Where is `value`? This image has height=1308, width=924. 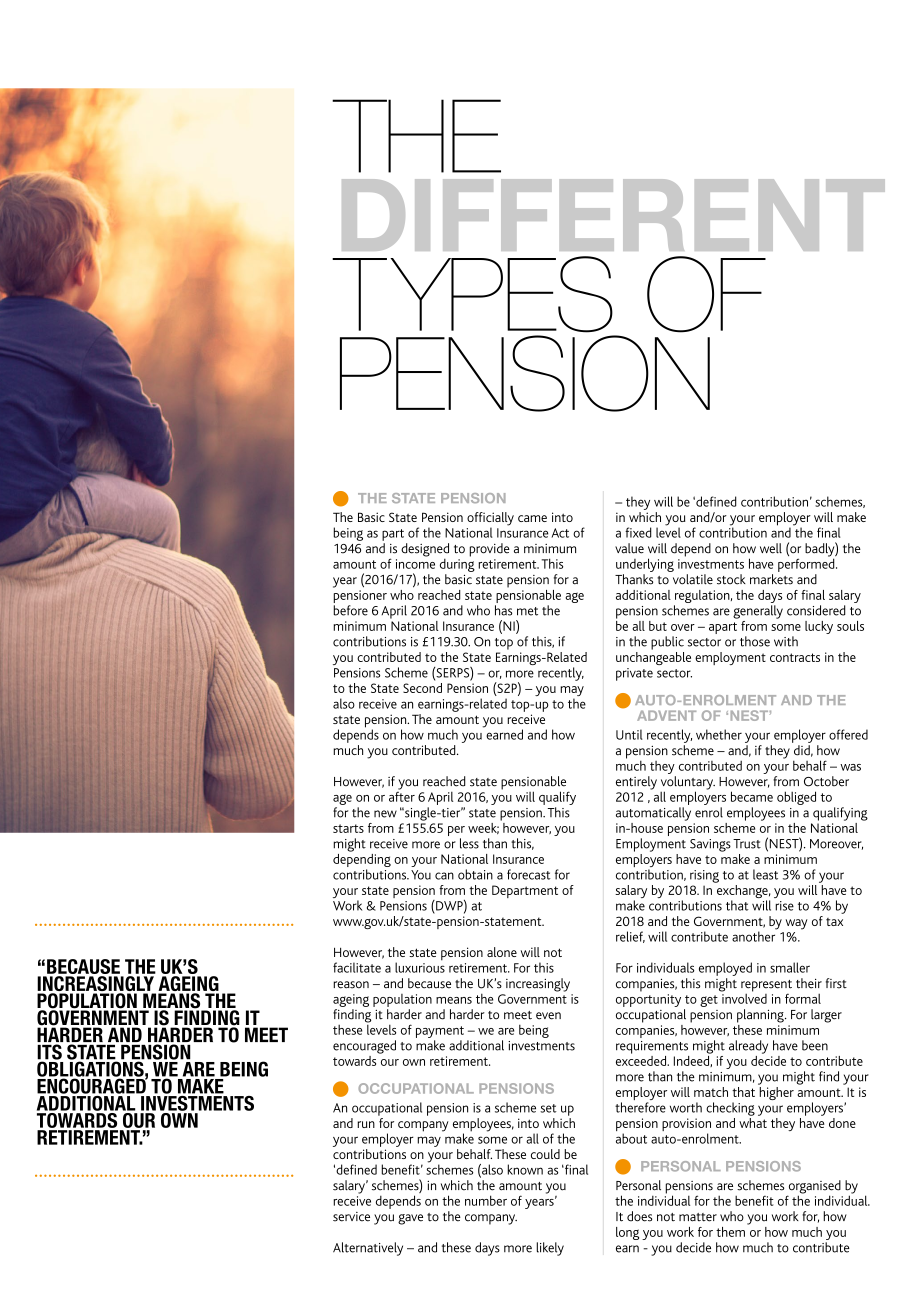
value is located at coordinates (629, 548).
